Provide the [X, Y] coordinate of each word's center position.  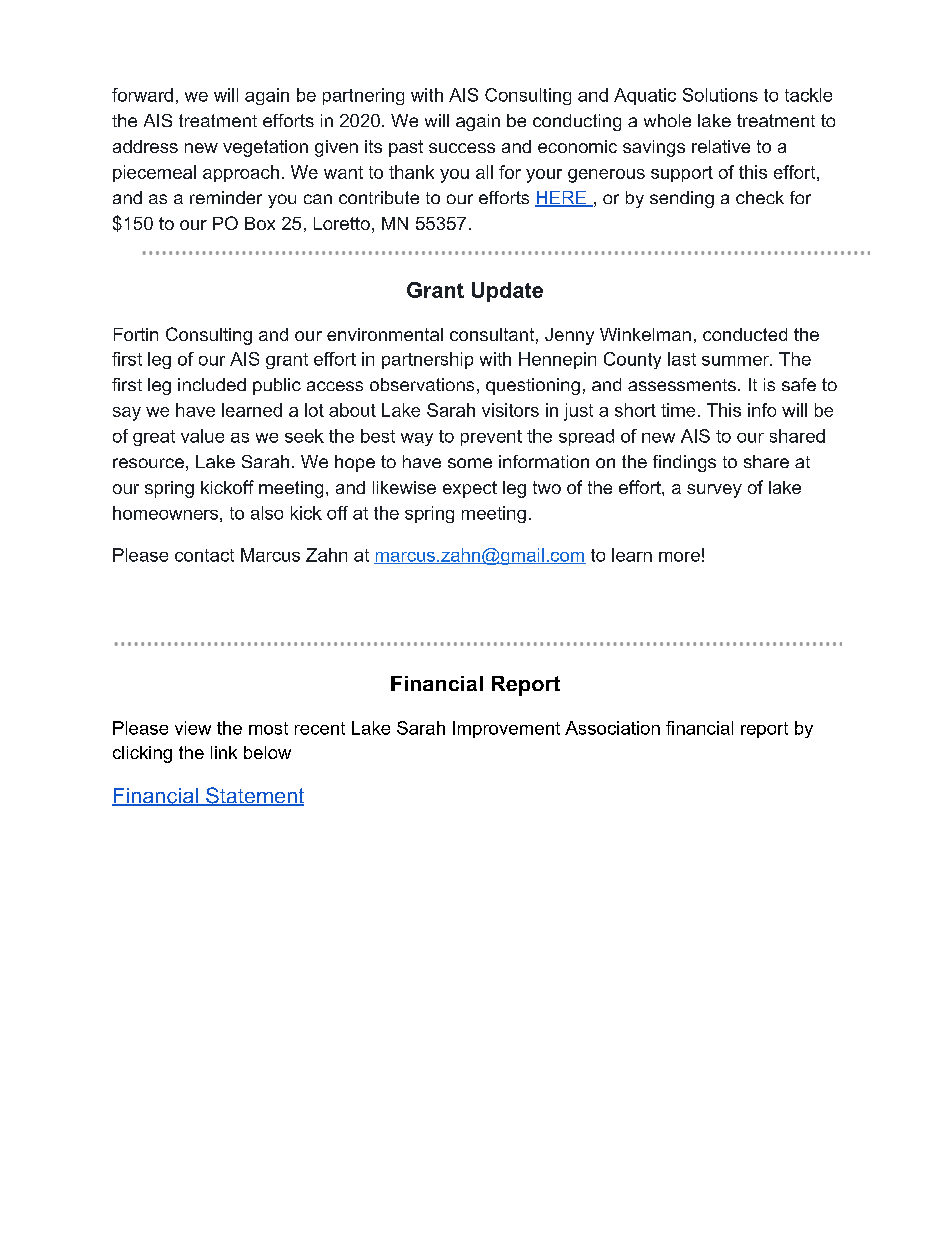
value [202, 436]
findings [684, 463]
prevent [491, 438]
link [224, 752]
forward [142, 95]
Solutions [720, 95]
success [462, 148]
